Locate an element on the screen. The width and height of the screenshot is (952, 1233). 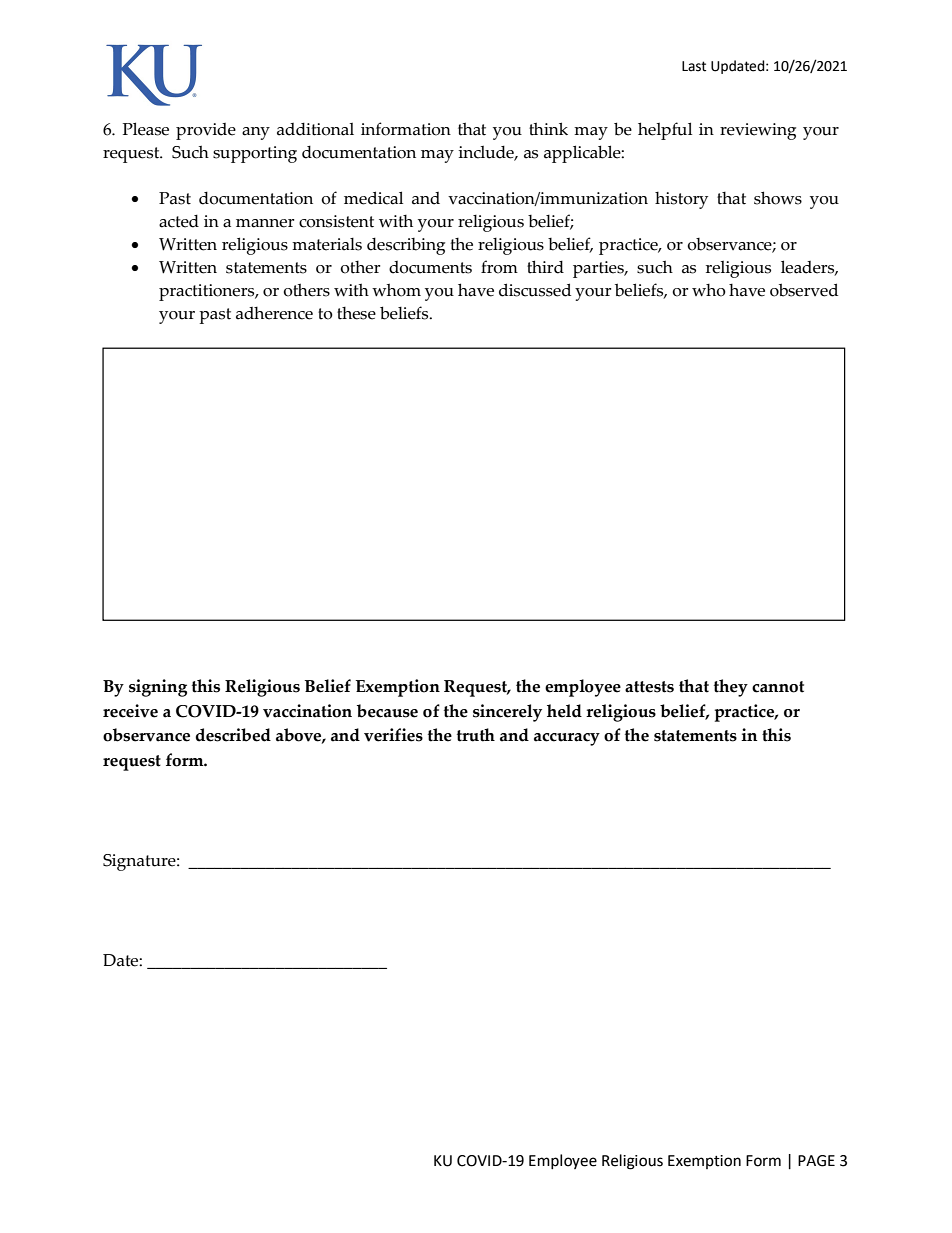
reviewing is located at coordinates (758, 131).
